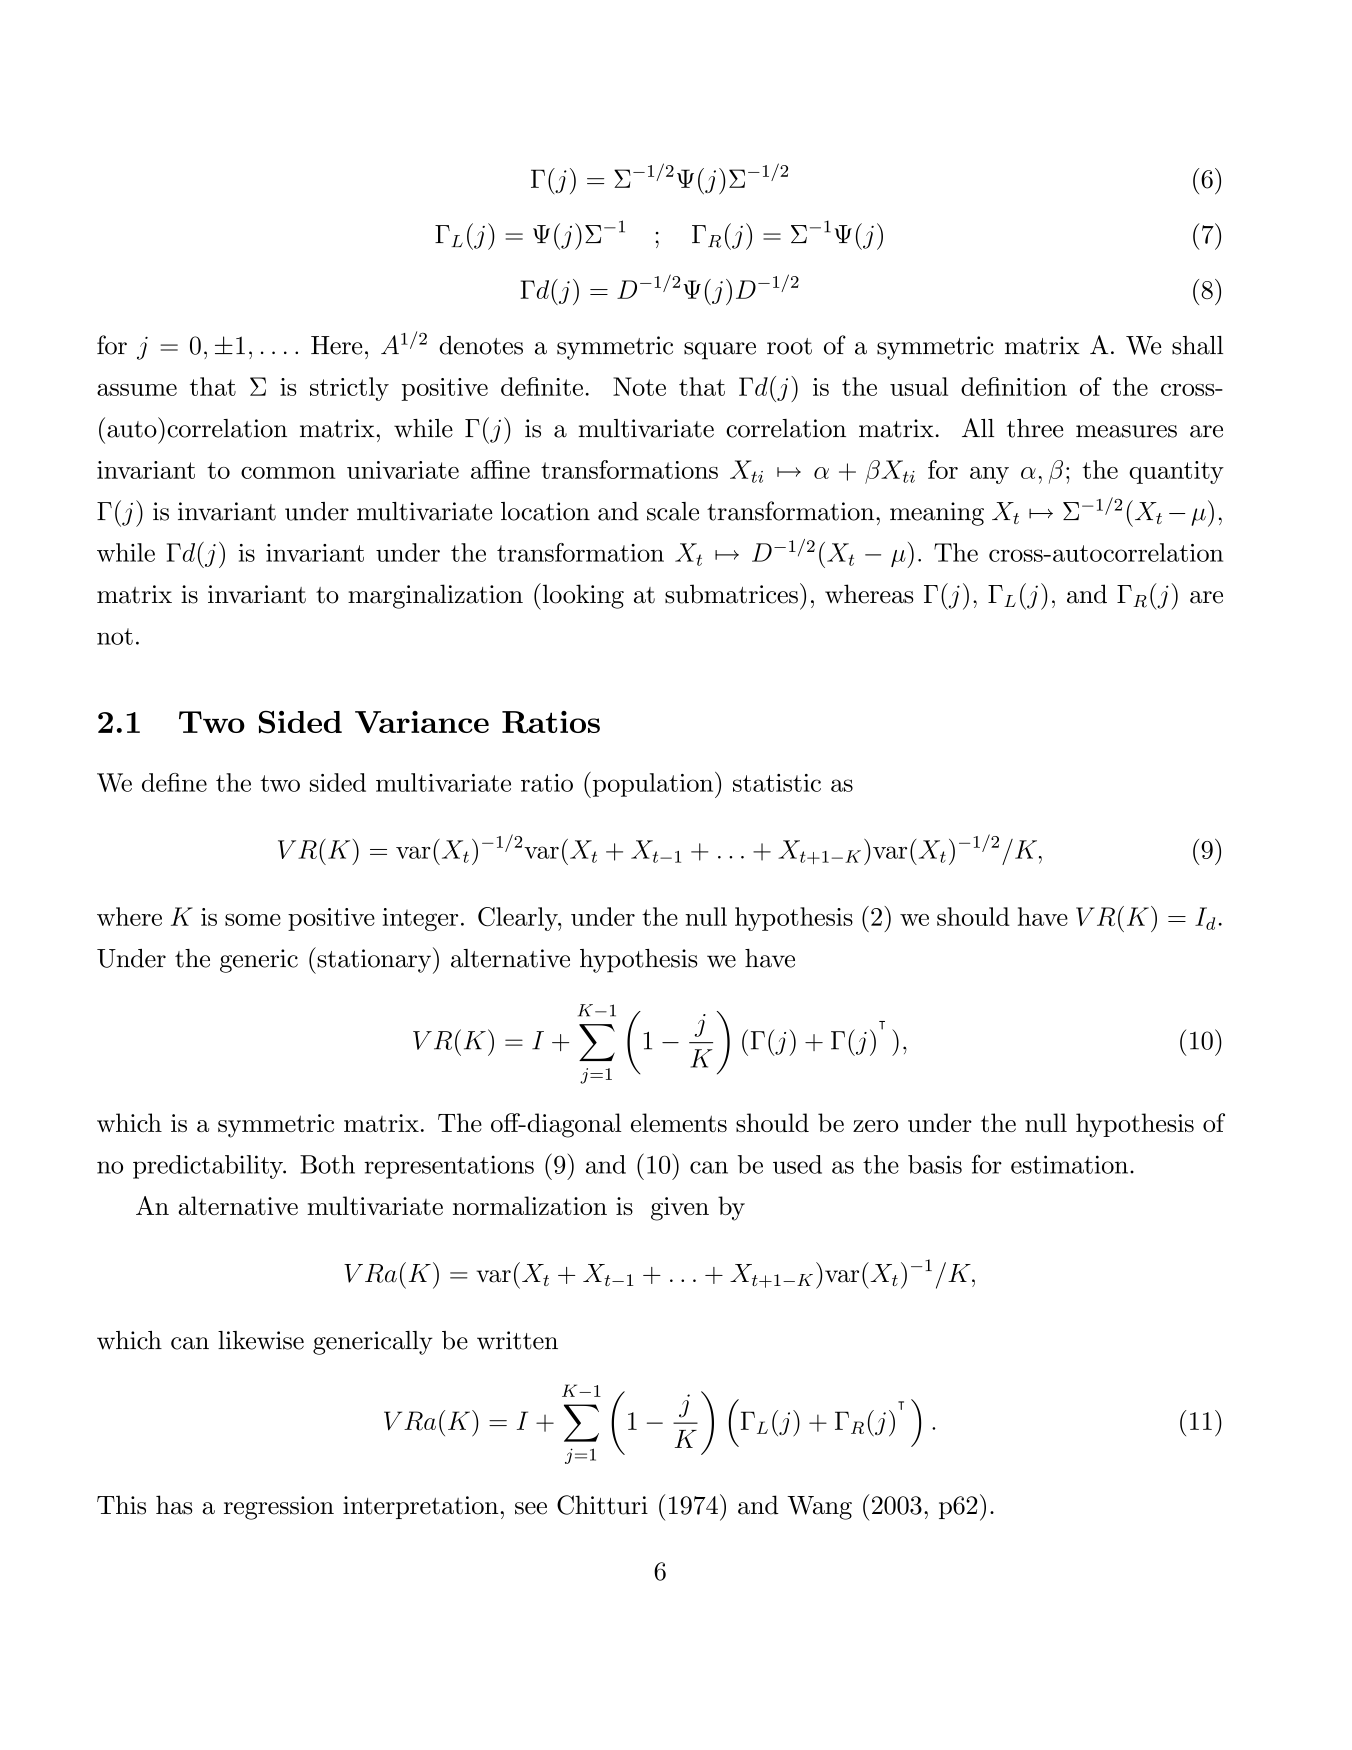 The image size is (1352, 1750). I want to click on three, so click(1035, 428).
